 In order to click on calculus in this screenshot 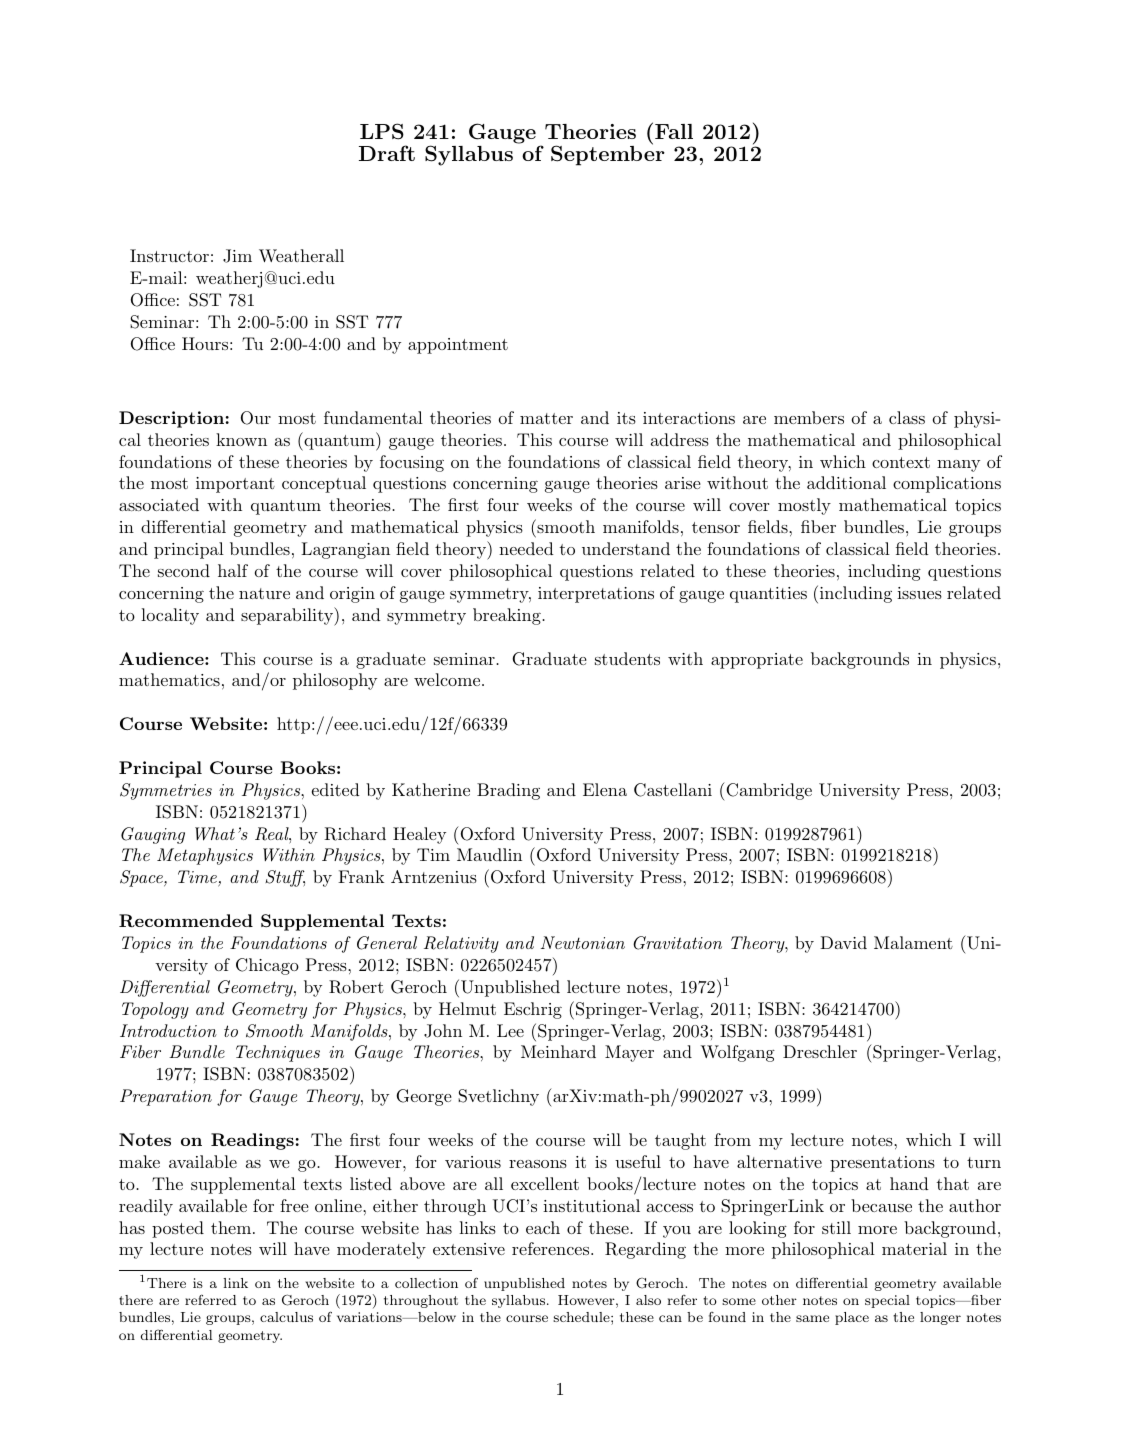, I will do `click(286, 1317)`.
